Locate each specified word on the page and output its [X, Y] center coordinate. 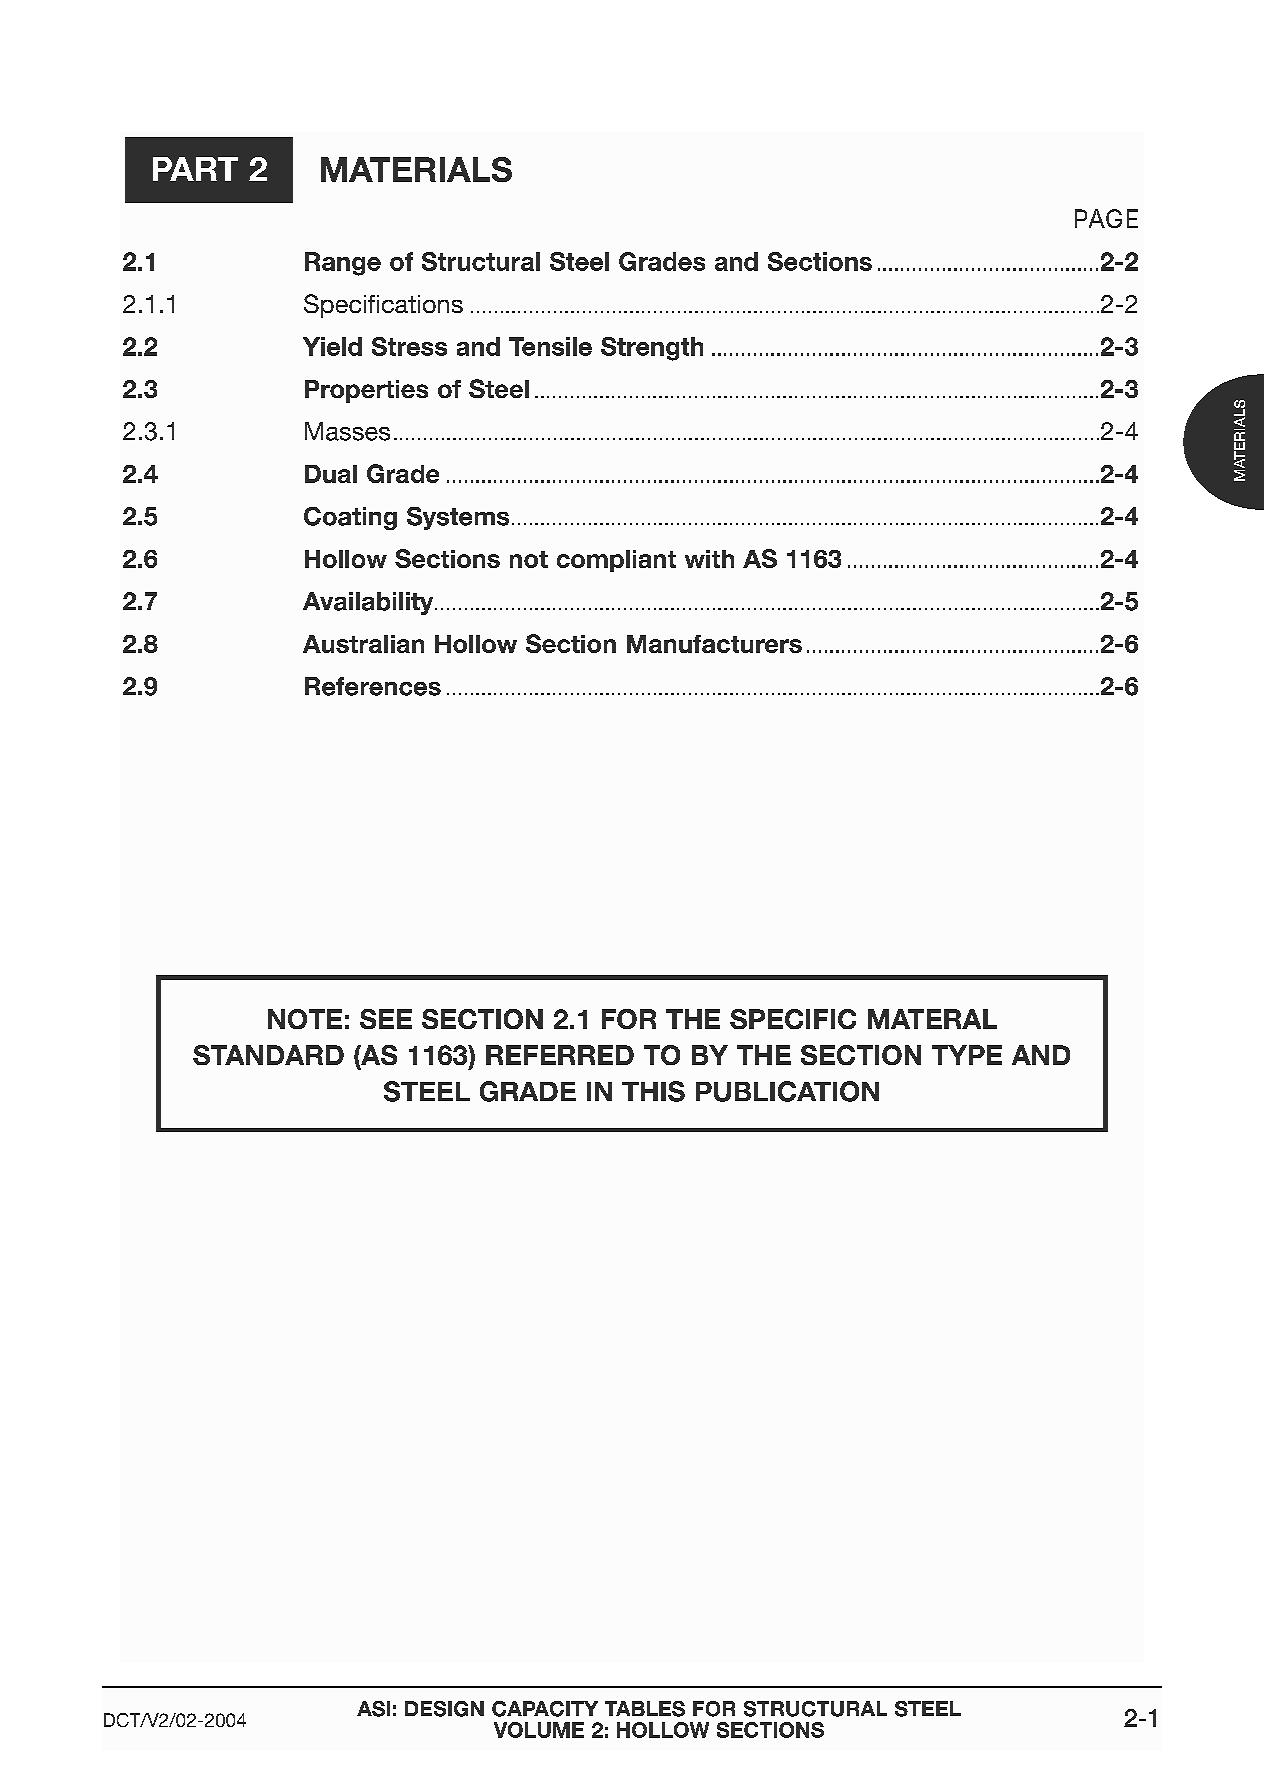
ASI [373, 1709]
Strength [652, 349]
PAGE [1106, 218]
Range [343, 264]
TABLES [645, 1709]
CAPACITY [545, 1709]
